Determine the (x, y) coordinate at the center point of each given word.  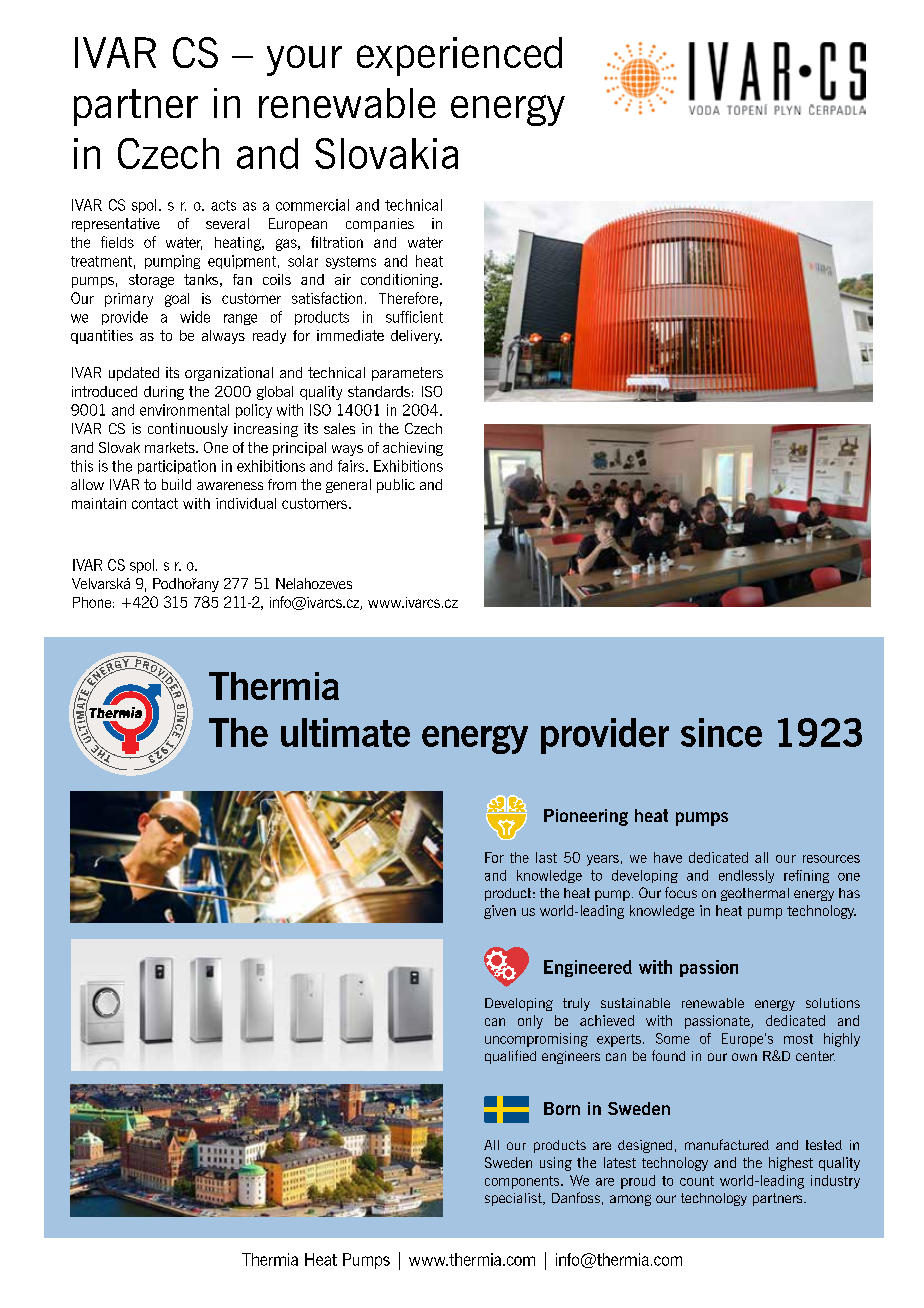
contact (155, 503)
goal (177, 300)
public (396, 486)
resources (831, 859)
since (721, 732)
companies (380, 225)
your (304, 60)
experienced (459, 56)
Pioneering (586, 817)
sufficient (414, 317)
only (530, 1022)
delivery (416, 337)
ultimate (345, 732)
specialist (514, 1199)
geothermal (755, 894)
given (500, 912)
